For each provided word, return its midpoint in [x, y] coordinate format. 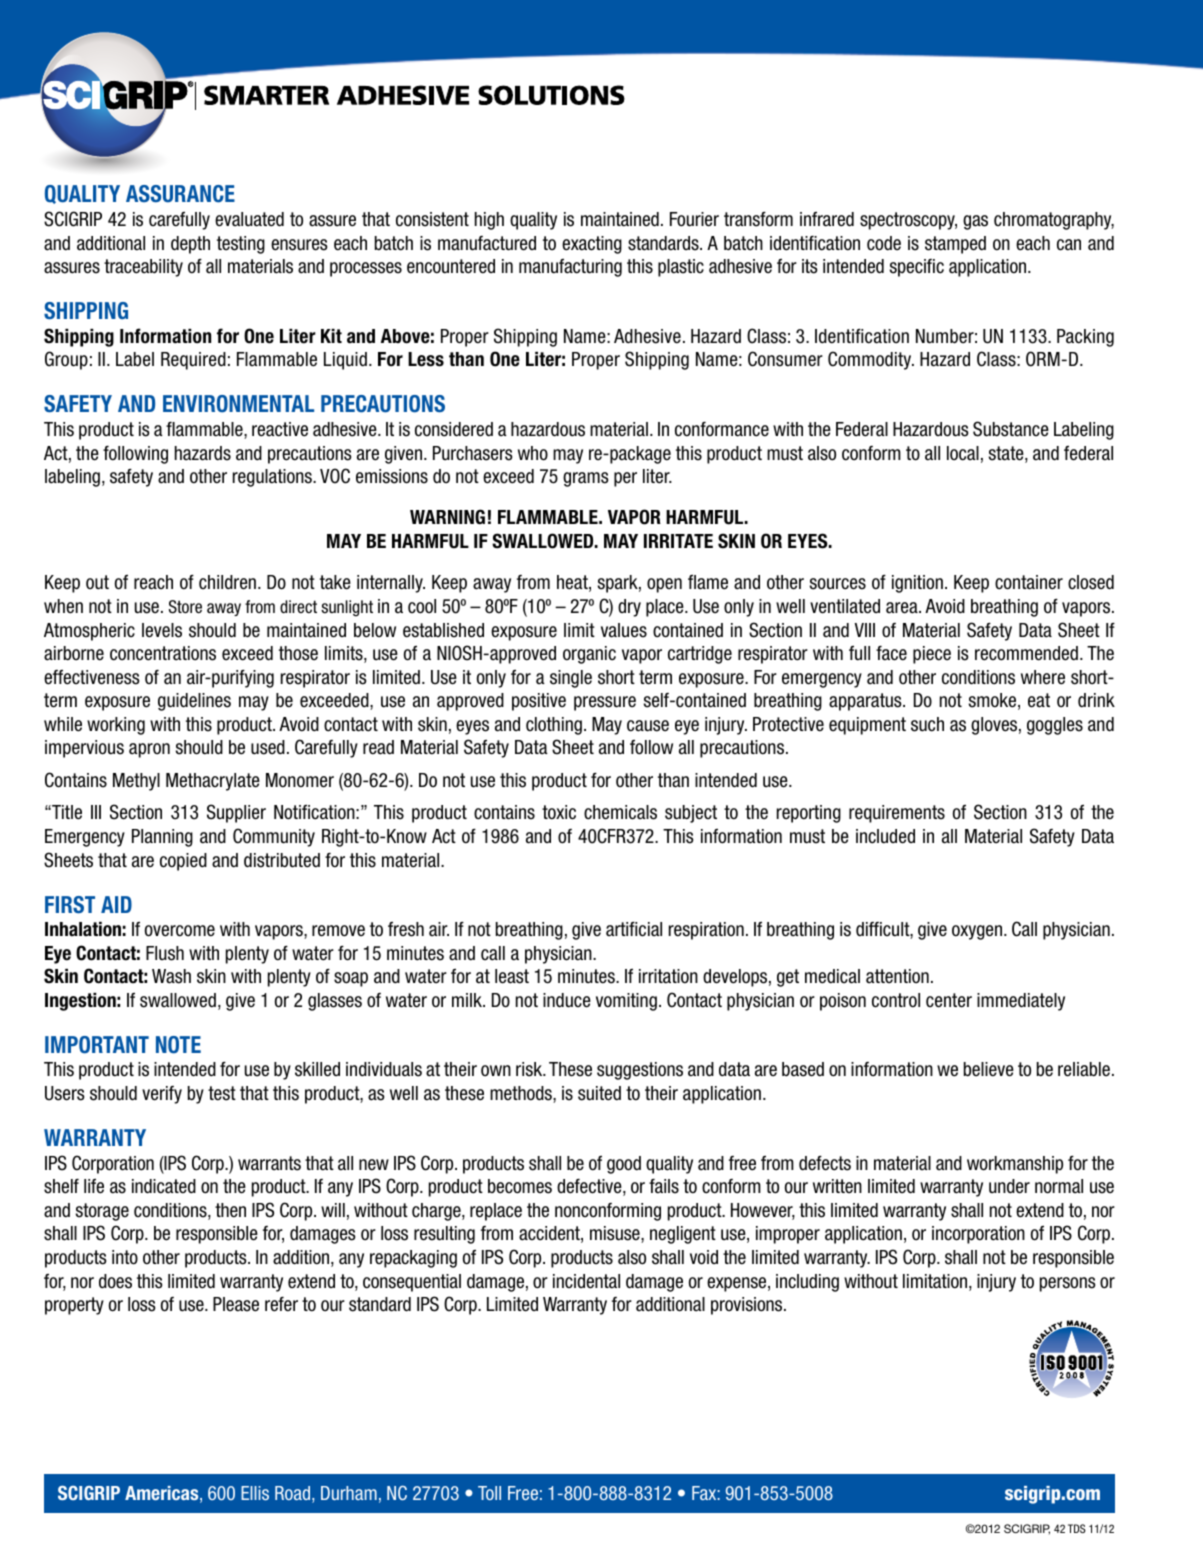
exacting [592, 245]
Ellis [255, 1493]
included [885, 836]
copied [183, 862]
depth [190, 245]
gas [975, 222]
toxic [559, 812]
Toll [489, 1493]
